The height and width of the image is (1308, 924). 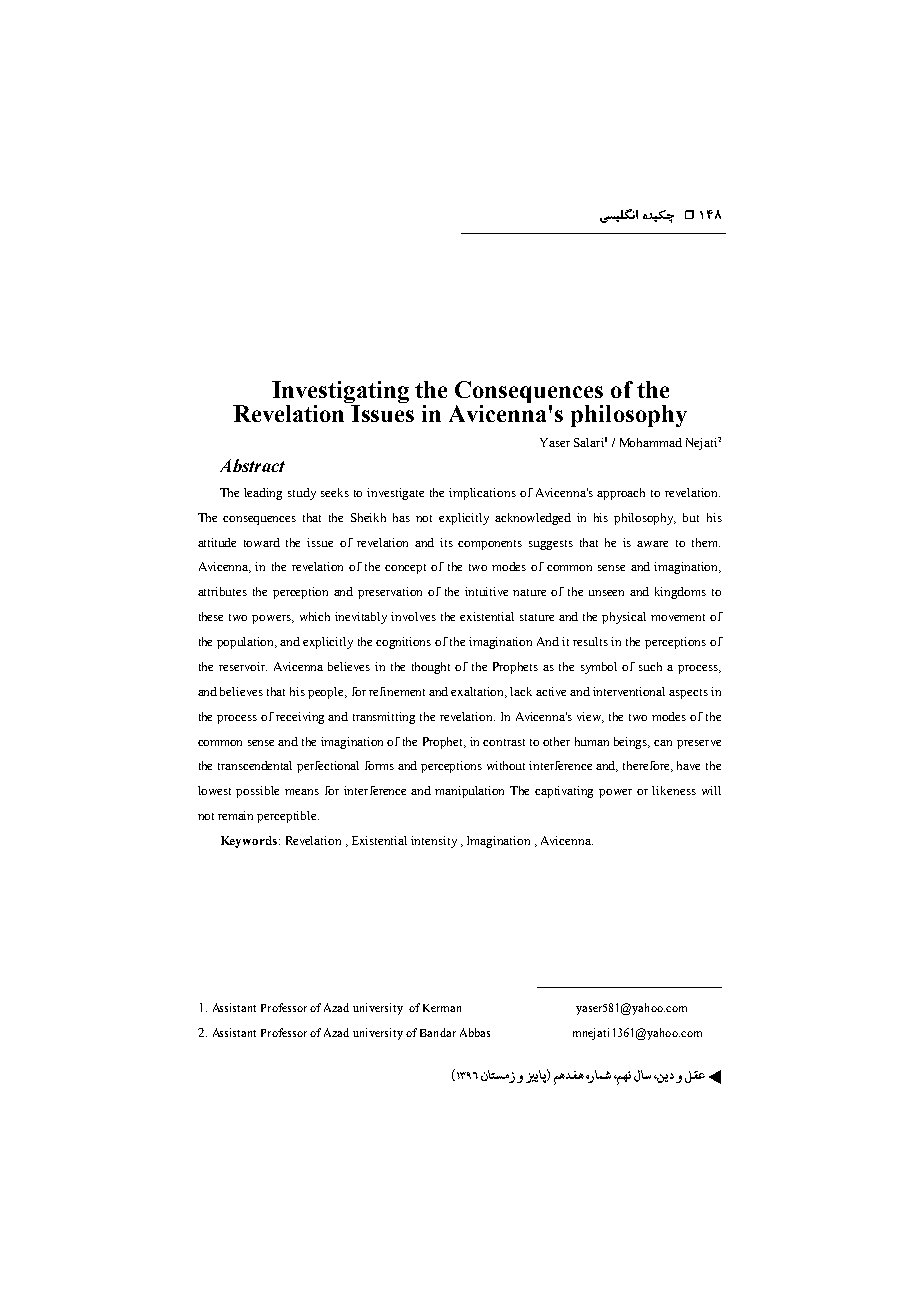 What do you see at coordinates (678, 617) in the image?
I see `movement` at bounding box center [678, 617].
